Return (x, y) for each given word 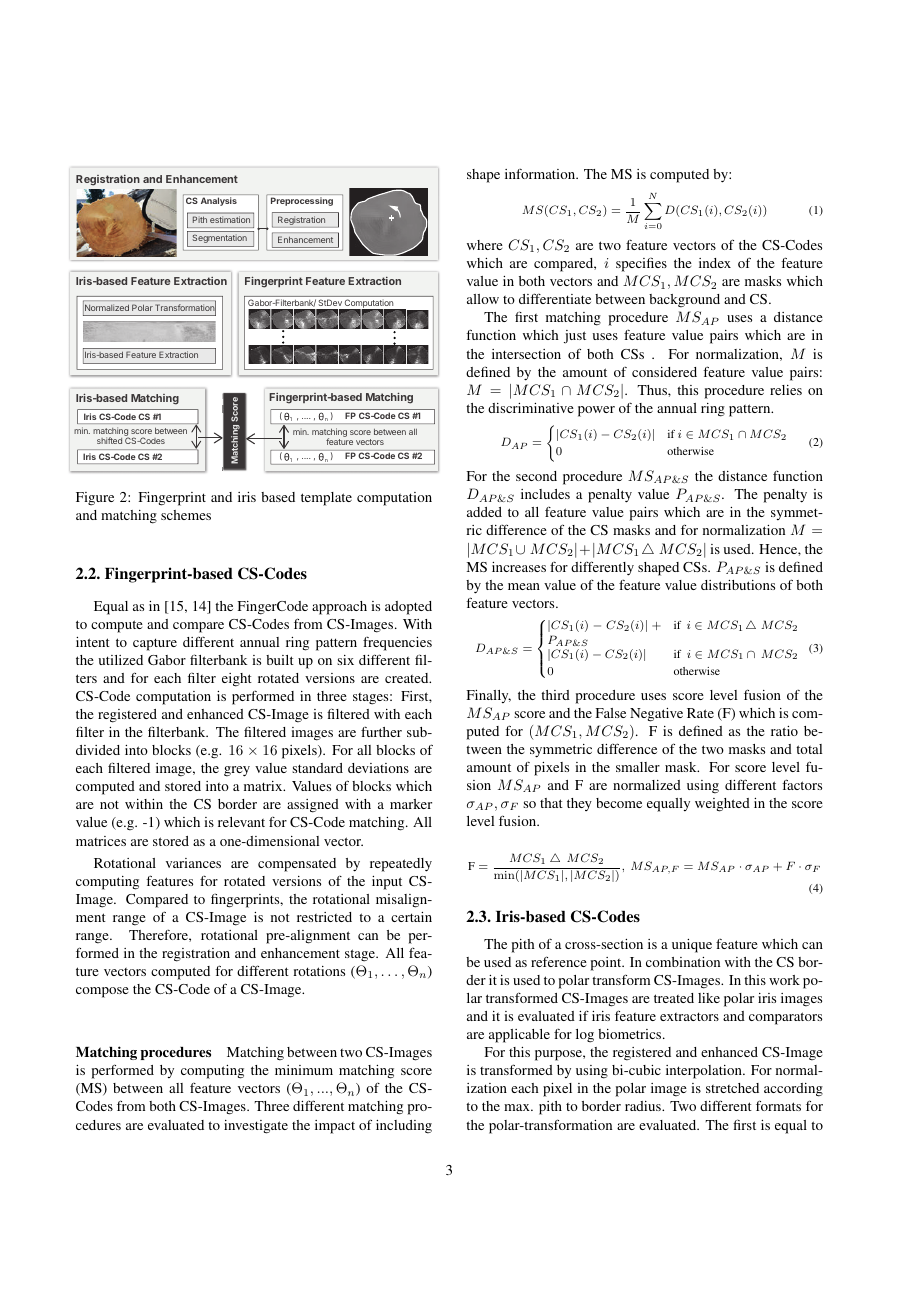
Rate (700, 713)
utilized (121, 660)
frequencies (397, 643)
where (485, 245)
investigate (256, 1127)
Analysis (219, 201)
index (715, 263)
